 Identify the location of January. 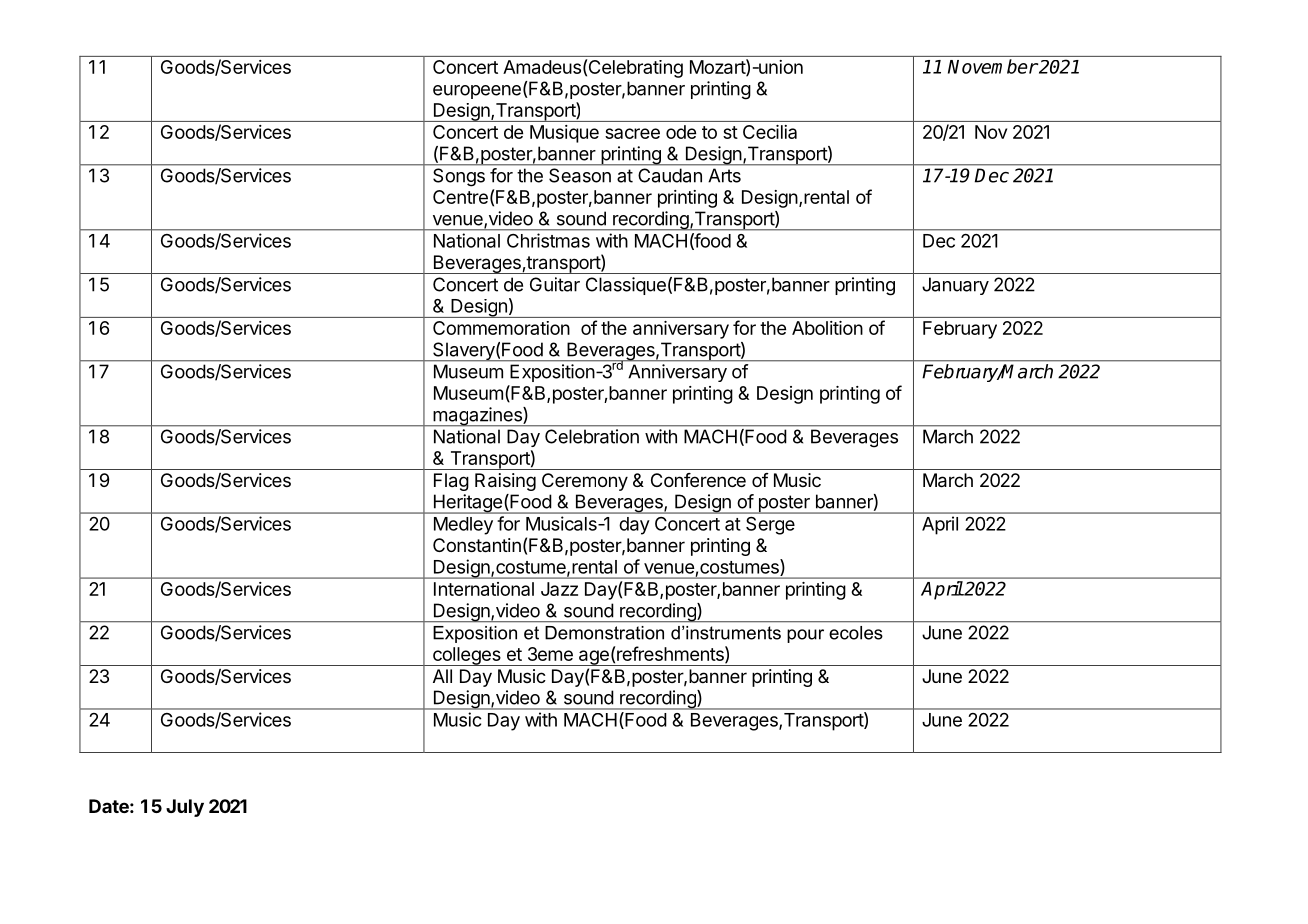
(955, 286).
